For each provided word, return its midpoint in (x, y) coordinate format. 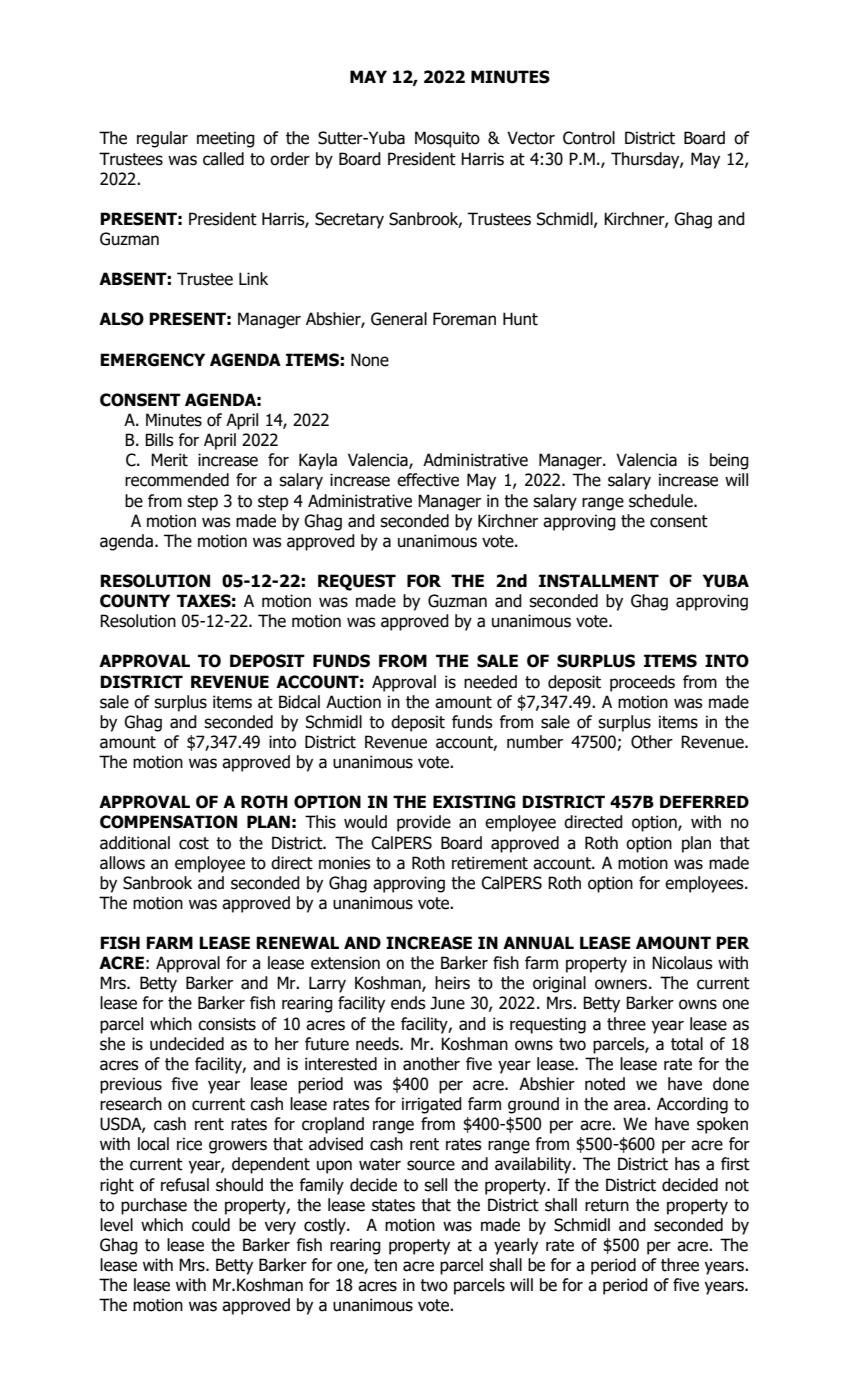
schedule (662, 501)
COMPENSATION (168, 822)
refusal (185, 1185)
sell (435, 1185)
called (223, 159)
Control (589, 138)
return (607, 1205)
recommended (177, 480)
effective (428, 480)
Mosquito (447, 139)
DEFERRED (704, 801)
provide (424, 823)
